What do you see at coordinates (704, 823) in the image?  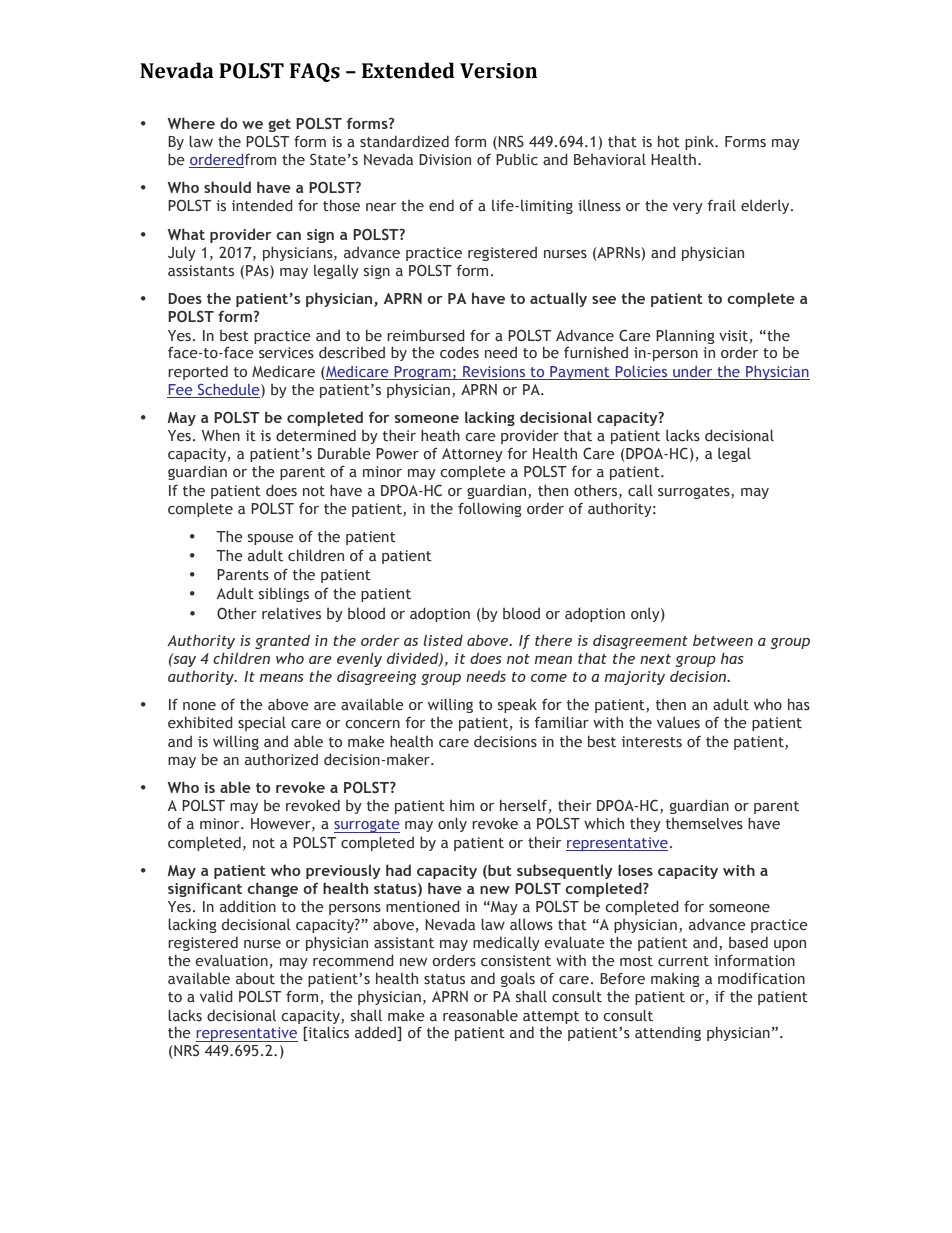 I see `themselves` at bounding box center [704, 823].
